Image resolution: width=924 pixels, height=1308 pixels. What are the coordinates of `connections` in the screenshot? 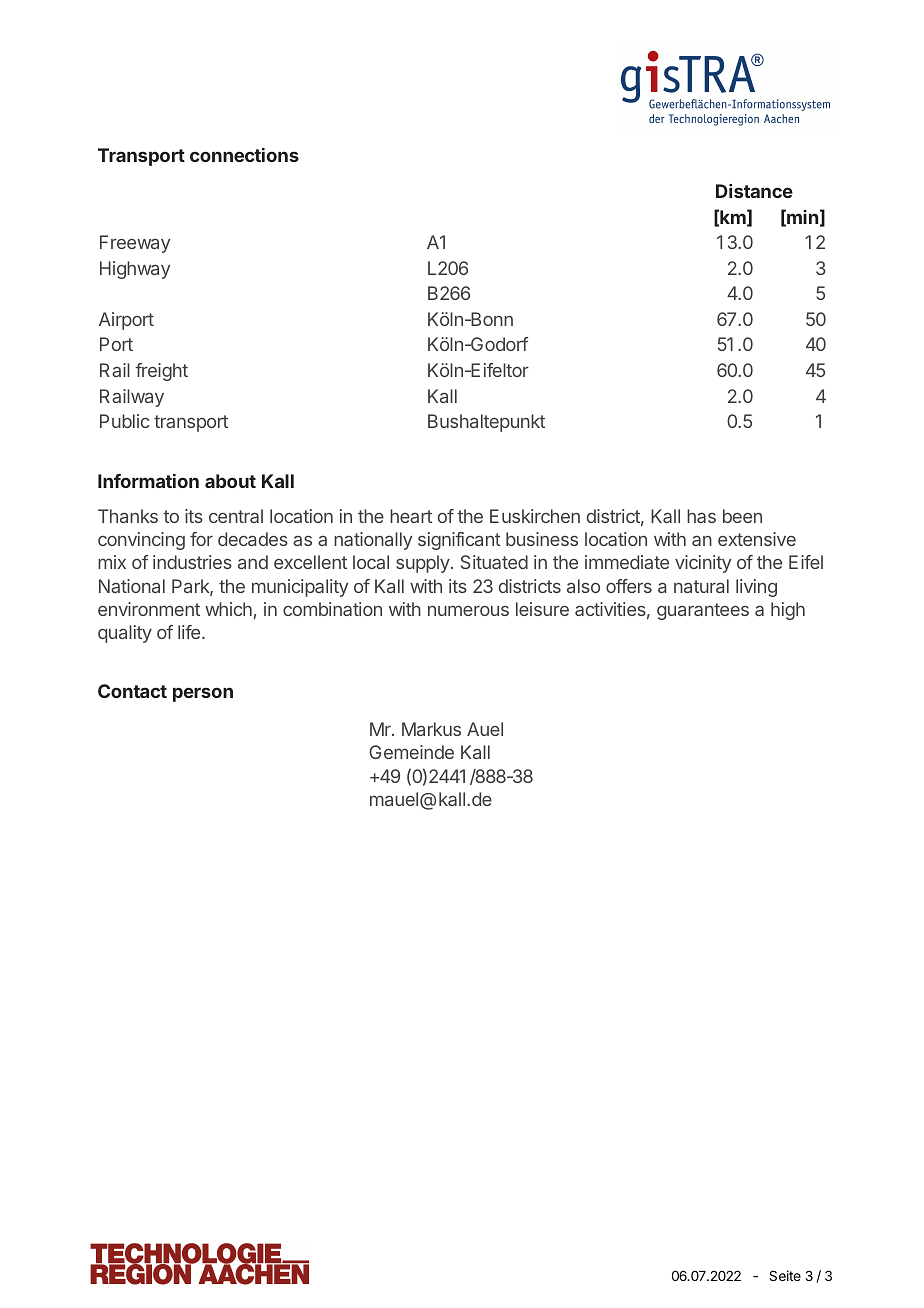 It's located at (244, 155).
